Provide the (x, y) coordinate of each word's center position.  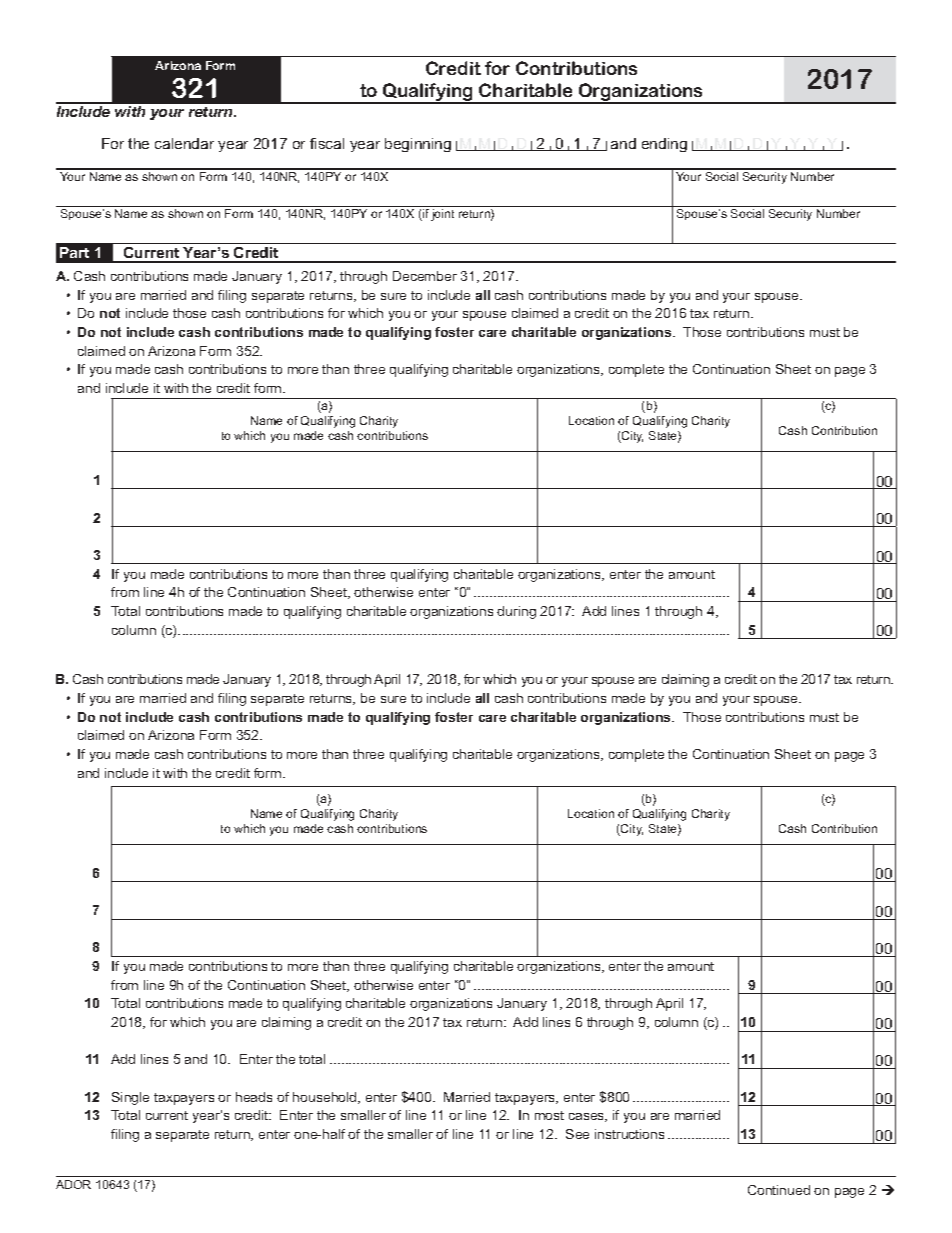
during (516, 612)
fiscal (327, 143)
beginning (418, 145)
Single (130, 1098)
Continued (779, 1190)
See (577, 1134)
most (549, 1115)
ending (664, 145)
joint (442, 215)
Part (74, 252)
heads (254, 1097)
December (425, 276)
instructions (629, 1134)
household (326, 1098)
